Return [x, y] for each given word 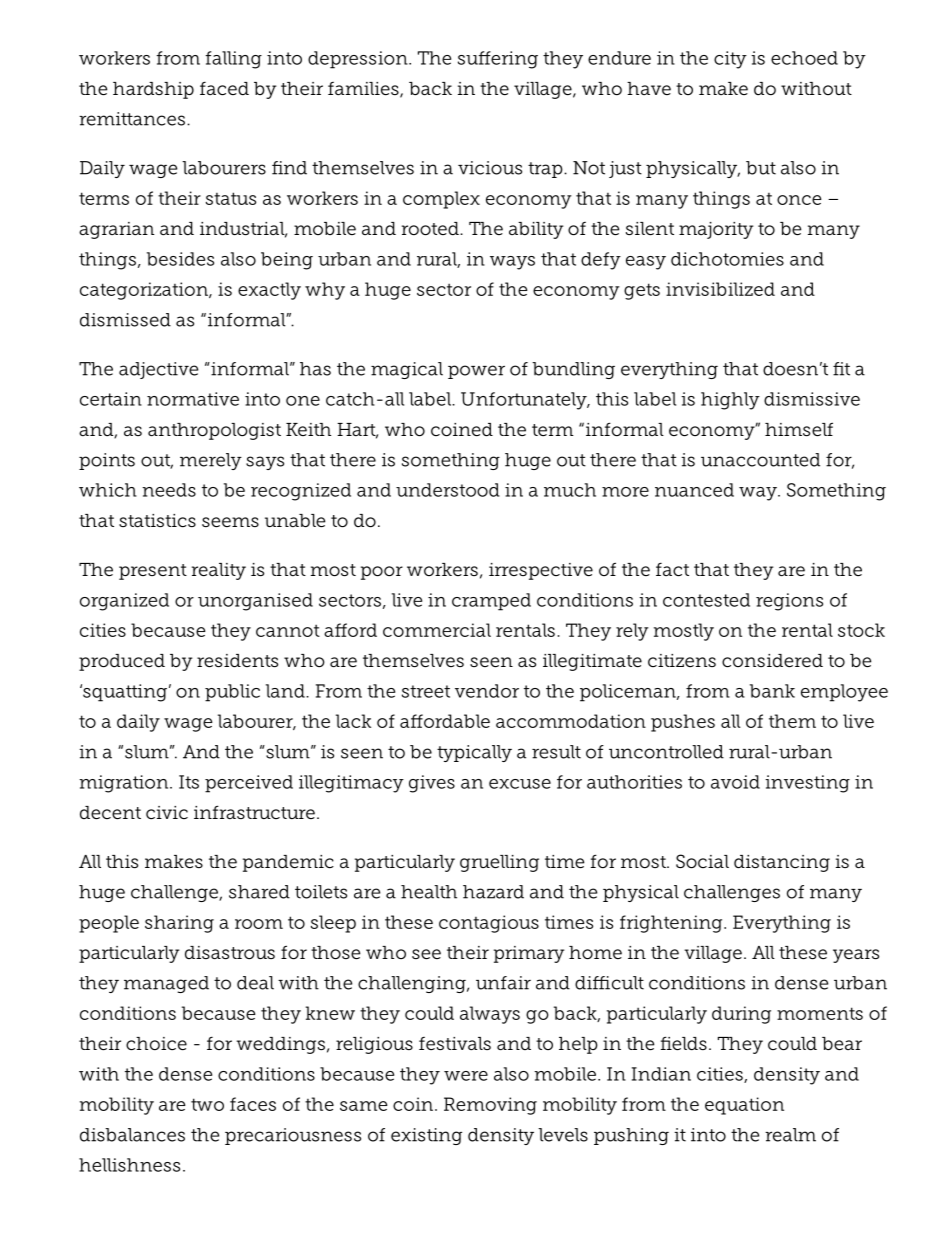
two [207, 1104]
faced [224, 89]
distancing [782, 863]
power [476, 372]
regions [789, 602]
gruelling [499, 863]
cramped [491, 602]
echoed [804, 58]
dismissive [812, 399]
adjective [158, 370]
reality [219, 571]
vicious [490, 168]
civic [167, 812]
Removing [490, 1106]
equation [744, 1106]
